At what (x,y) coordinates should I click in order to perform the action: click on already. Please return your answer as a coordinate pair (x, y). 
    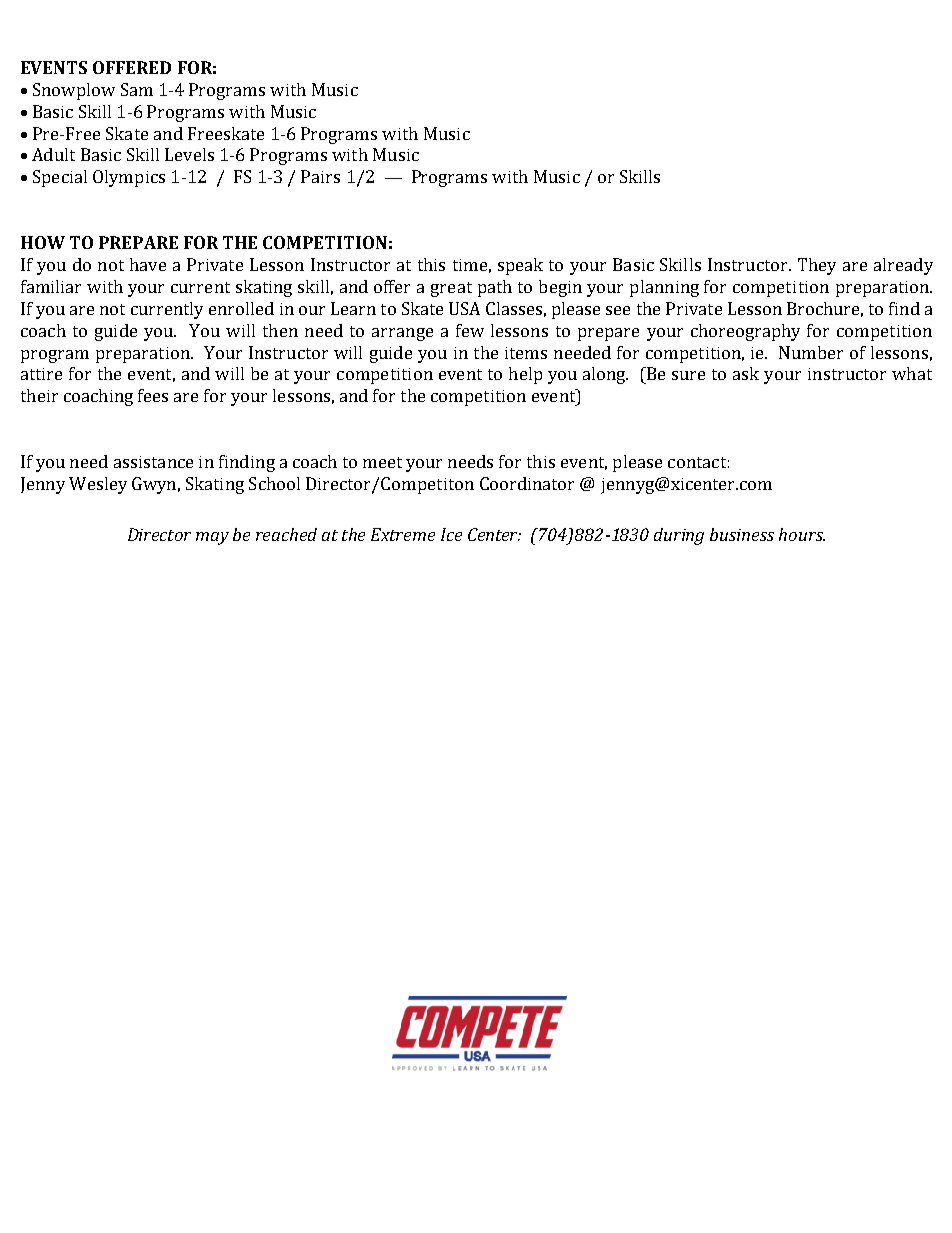
    Looking at the image, I should click on (903, 266).
